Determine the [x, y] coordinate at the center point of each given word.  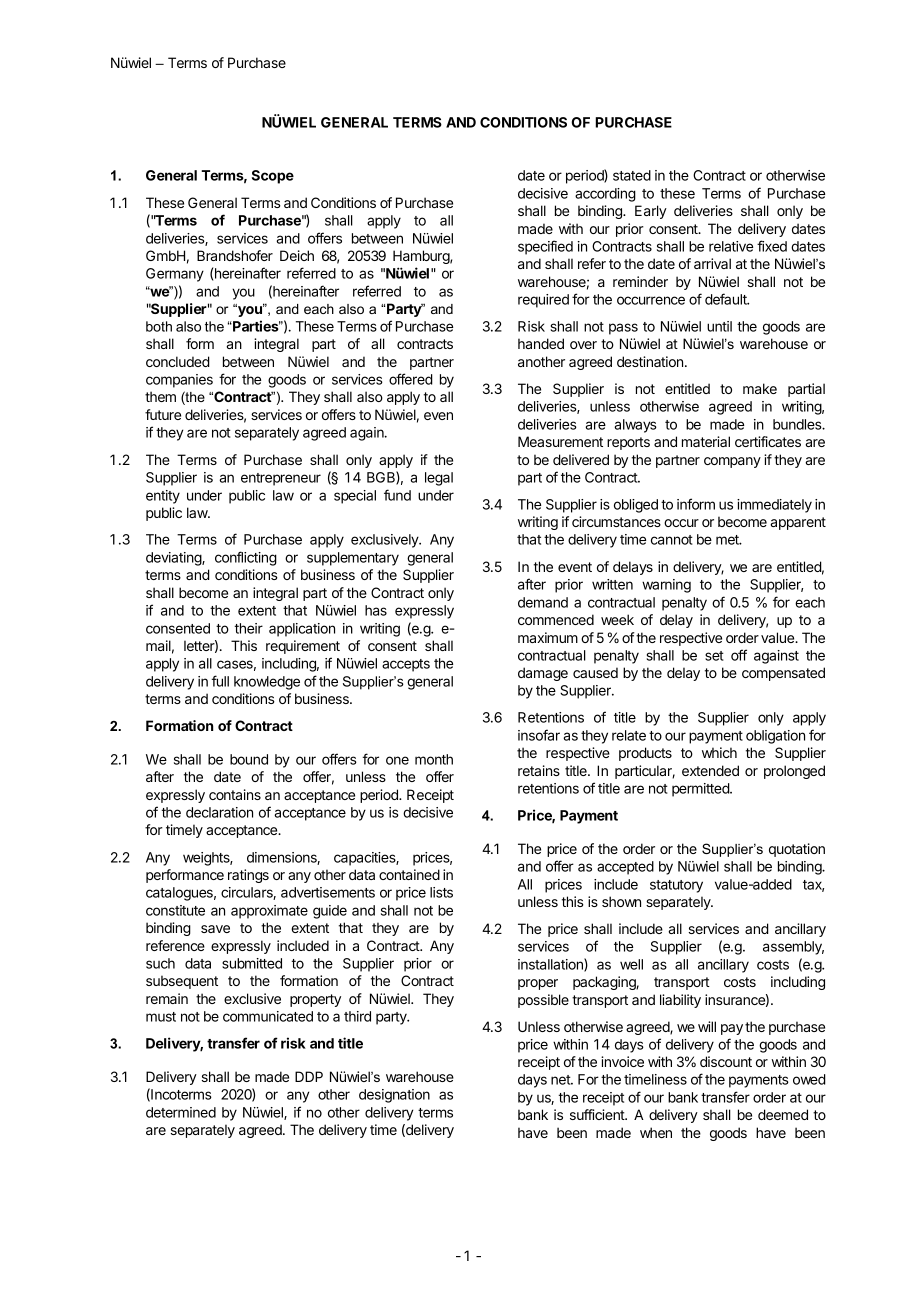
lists [441, 892]
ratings [248, 876]
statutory [676, 886]
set [714, 656]
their [248, 628]
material [706, 441]
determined [181, 1112]
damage [543, 674]
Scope [273, 177]
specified [545, 247]
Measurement [560, 441]
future [163, 414]
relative [731, 246]
